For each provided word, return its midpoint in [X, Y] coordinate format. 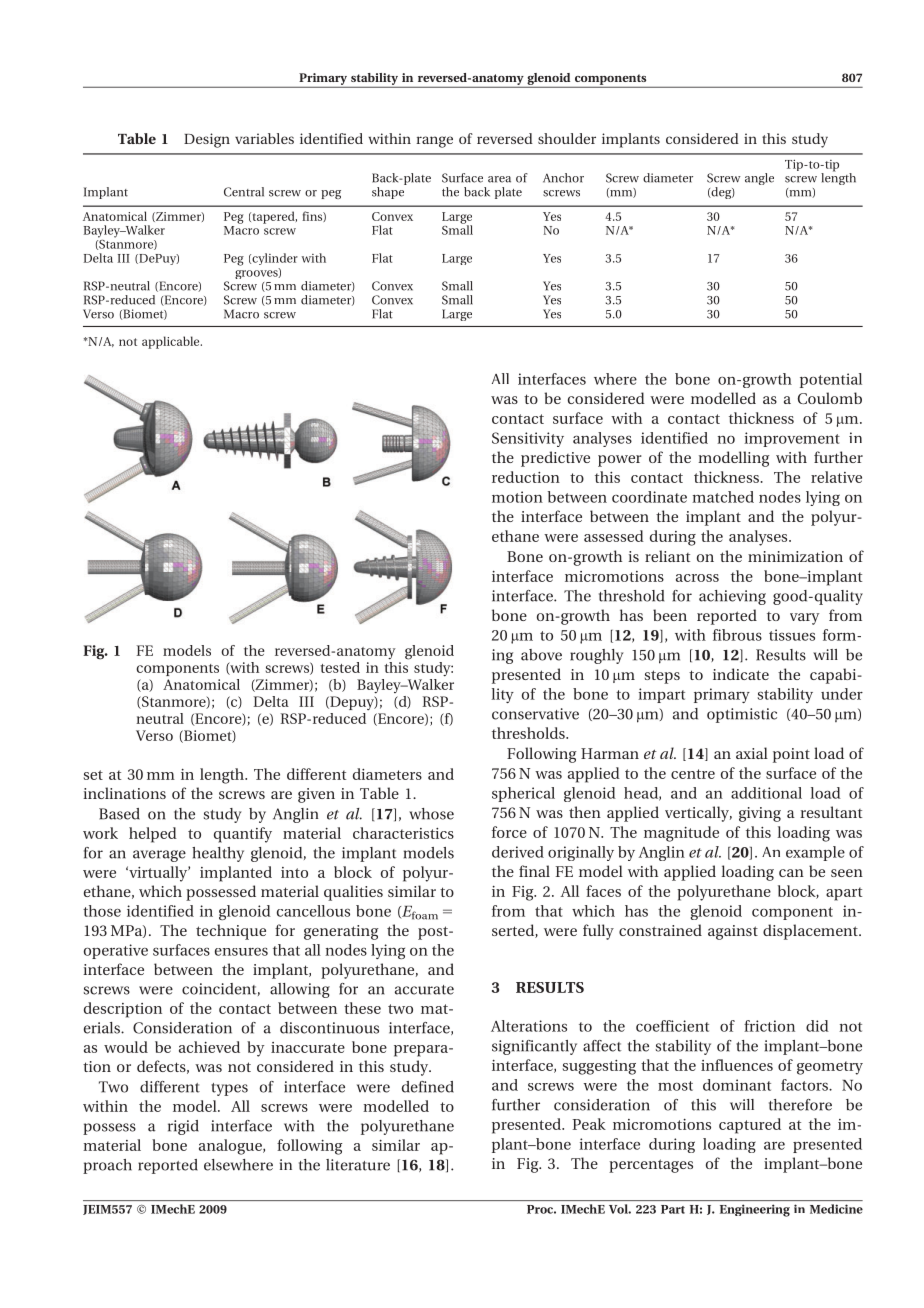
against [733, 932]
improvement [792, 439]
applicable [172, 342]
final [534, 871]
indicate [741, 674]
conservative [535, 714]
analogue [231, 1147]
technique [231, 932]
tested [340, 667]
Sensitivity [528, 439]
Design [207, 140]
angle [759, 179]
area [499, 179]
